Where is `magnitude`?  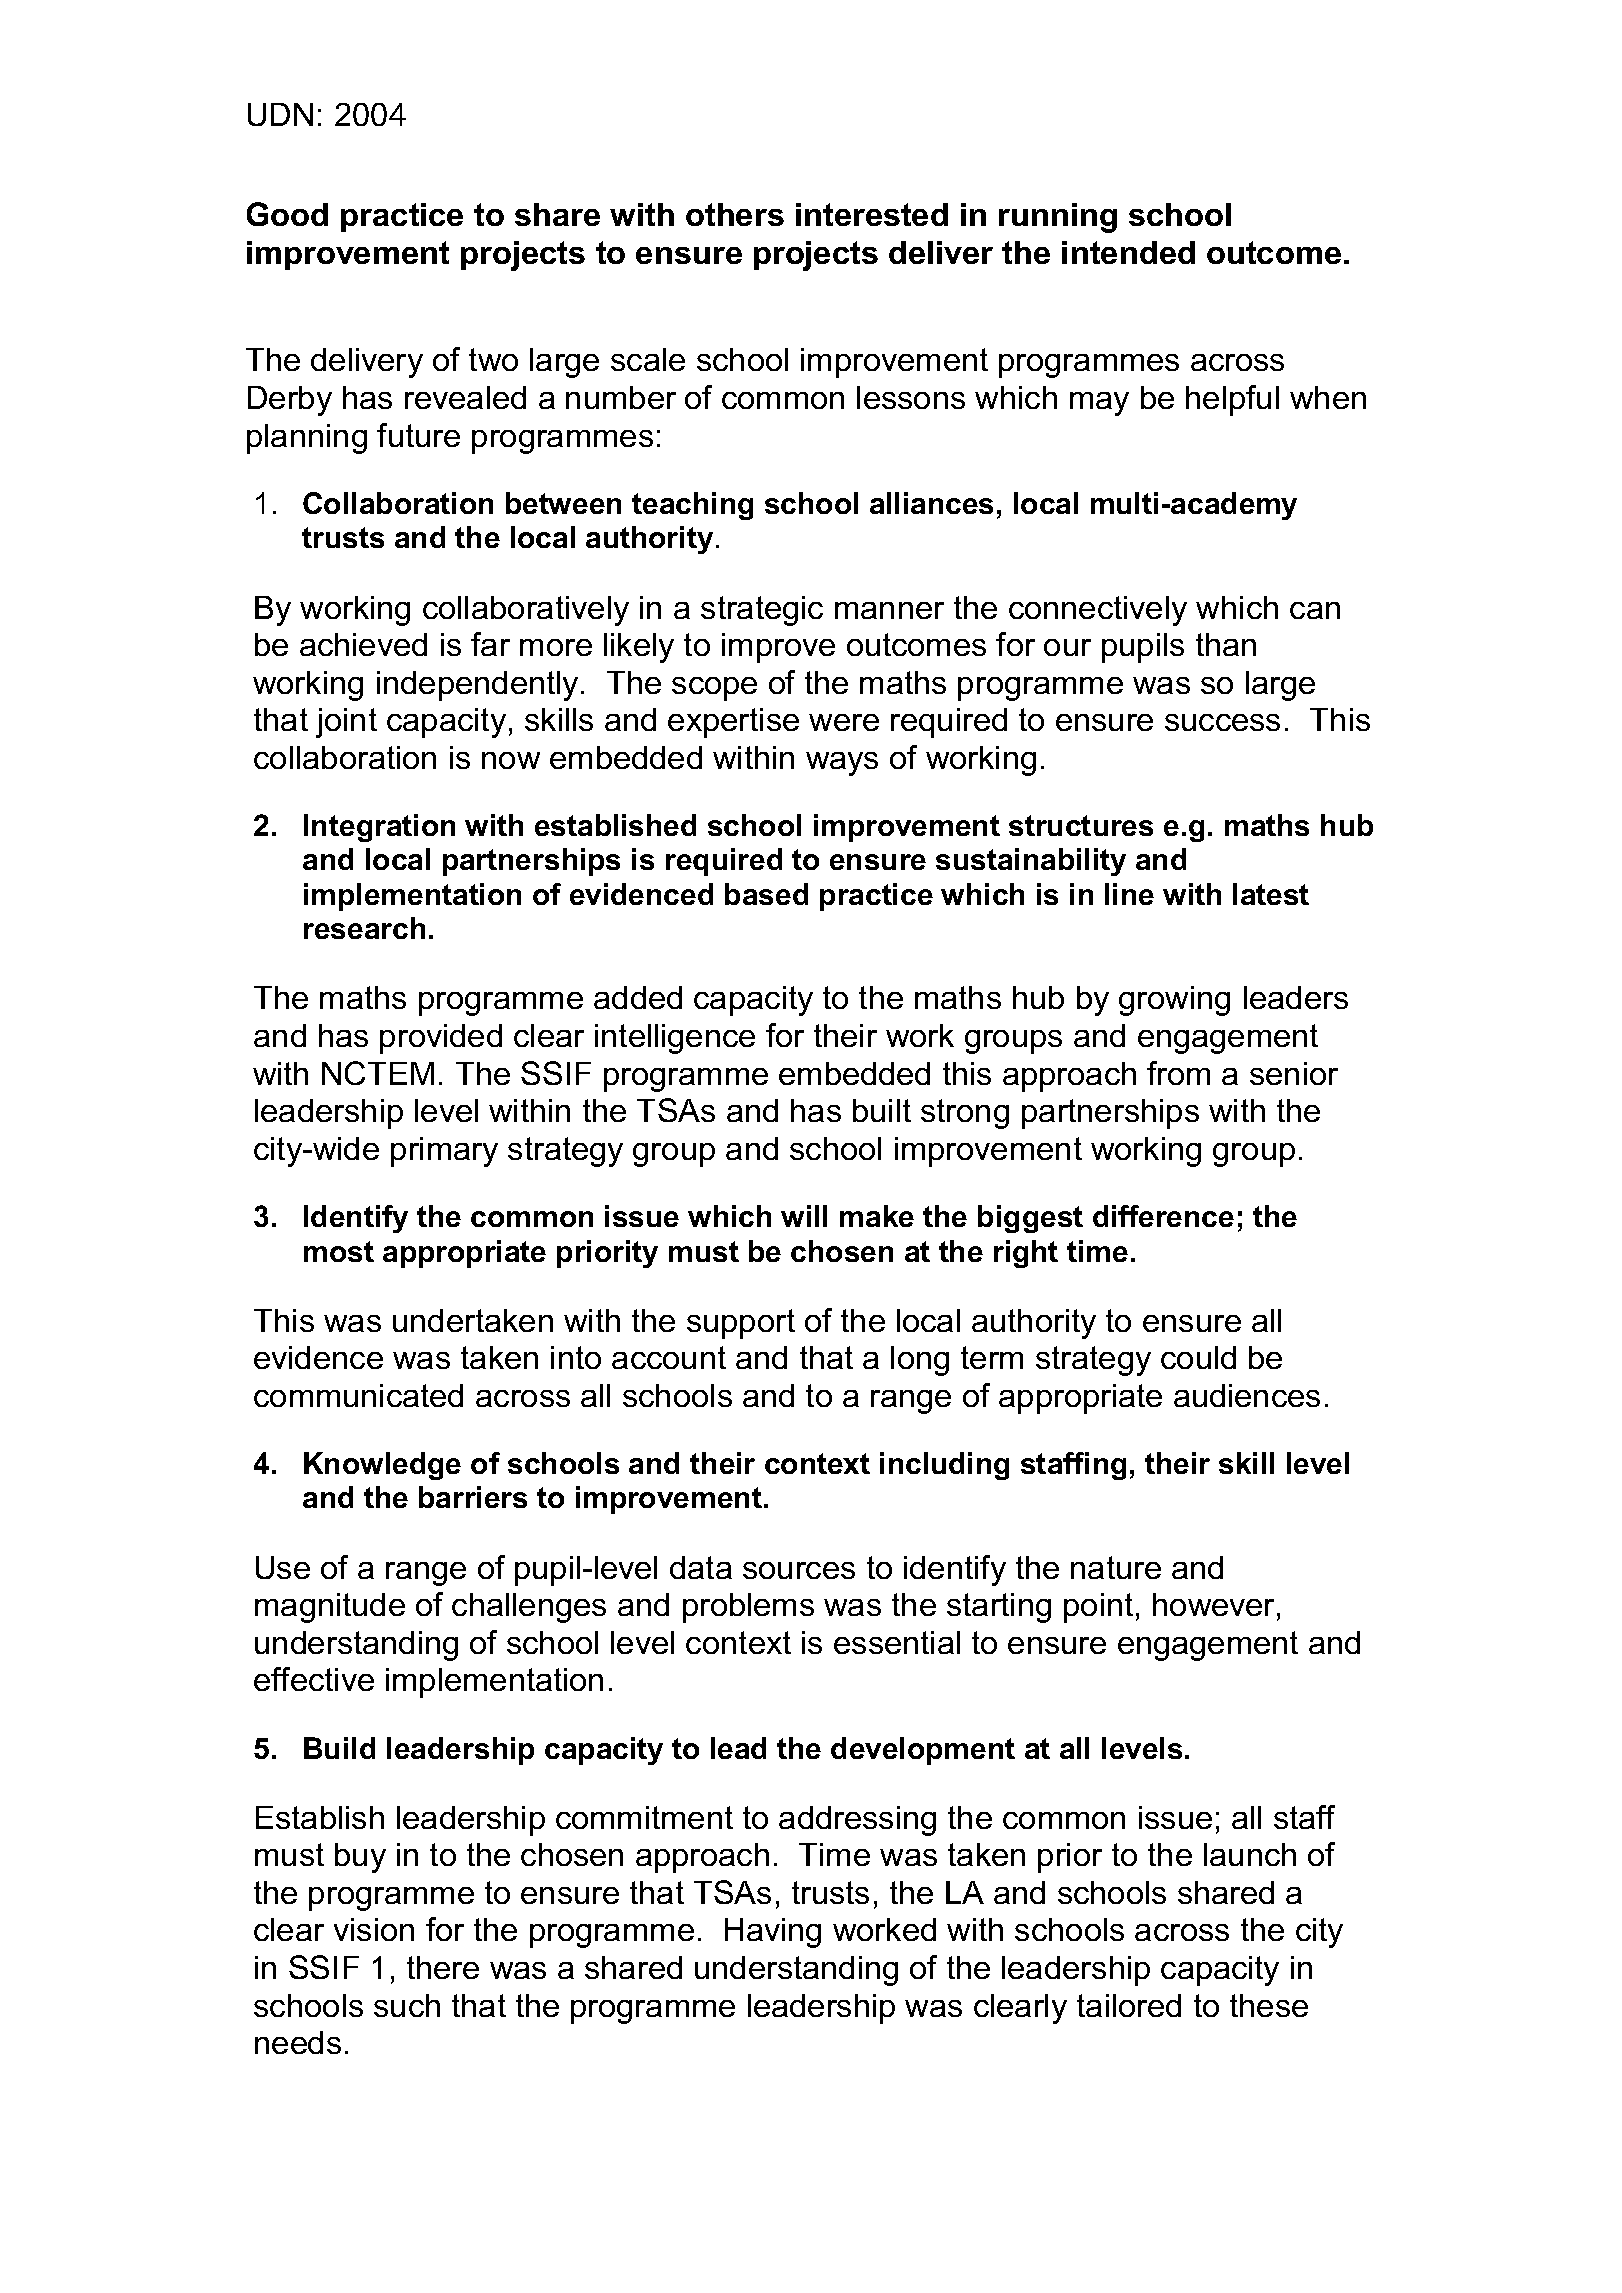
magnitude is located at coordinates (330, 1608).
